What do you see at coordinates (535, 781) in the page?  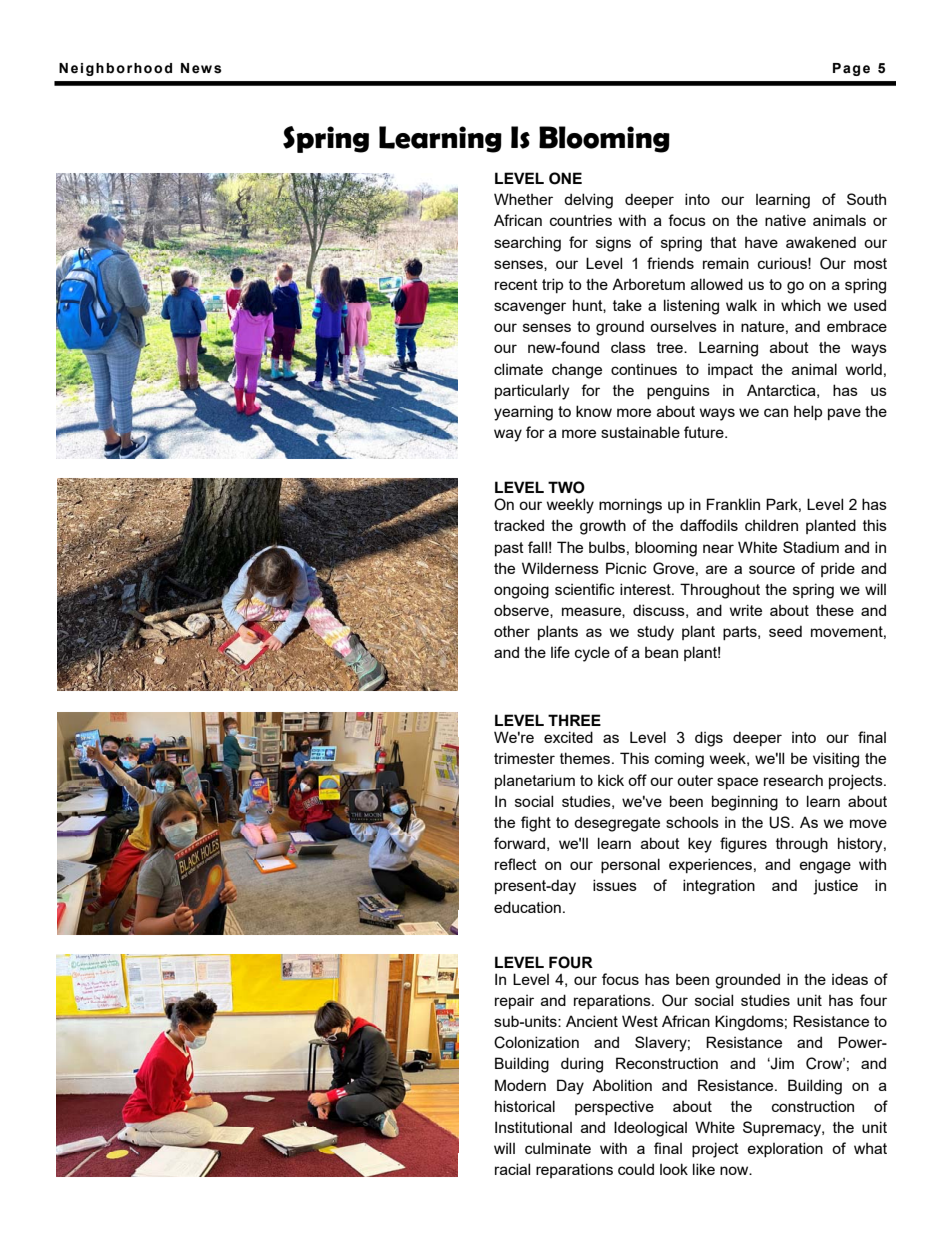 I see `planetarium` at bounding box center [535, 781].
